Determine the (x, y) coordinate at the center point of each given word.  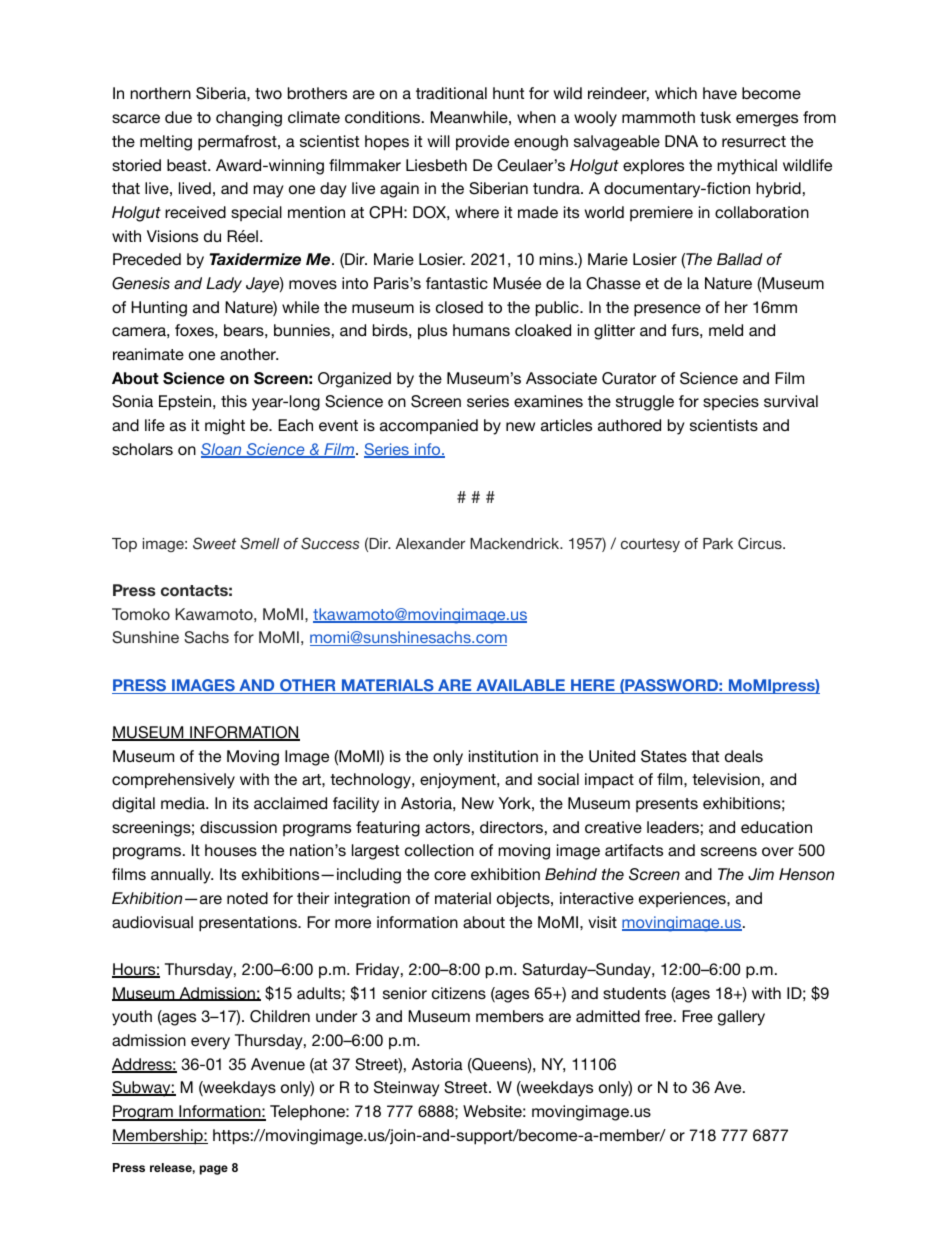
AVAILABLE (520, 686)
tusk (715, 117)
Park (718, 543)
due (178, 117)
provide (482, 143)
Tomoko (141, 614)
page (214, 1170)
